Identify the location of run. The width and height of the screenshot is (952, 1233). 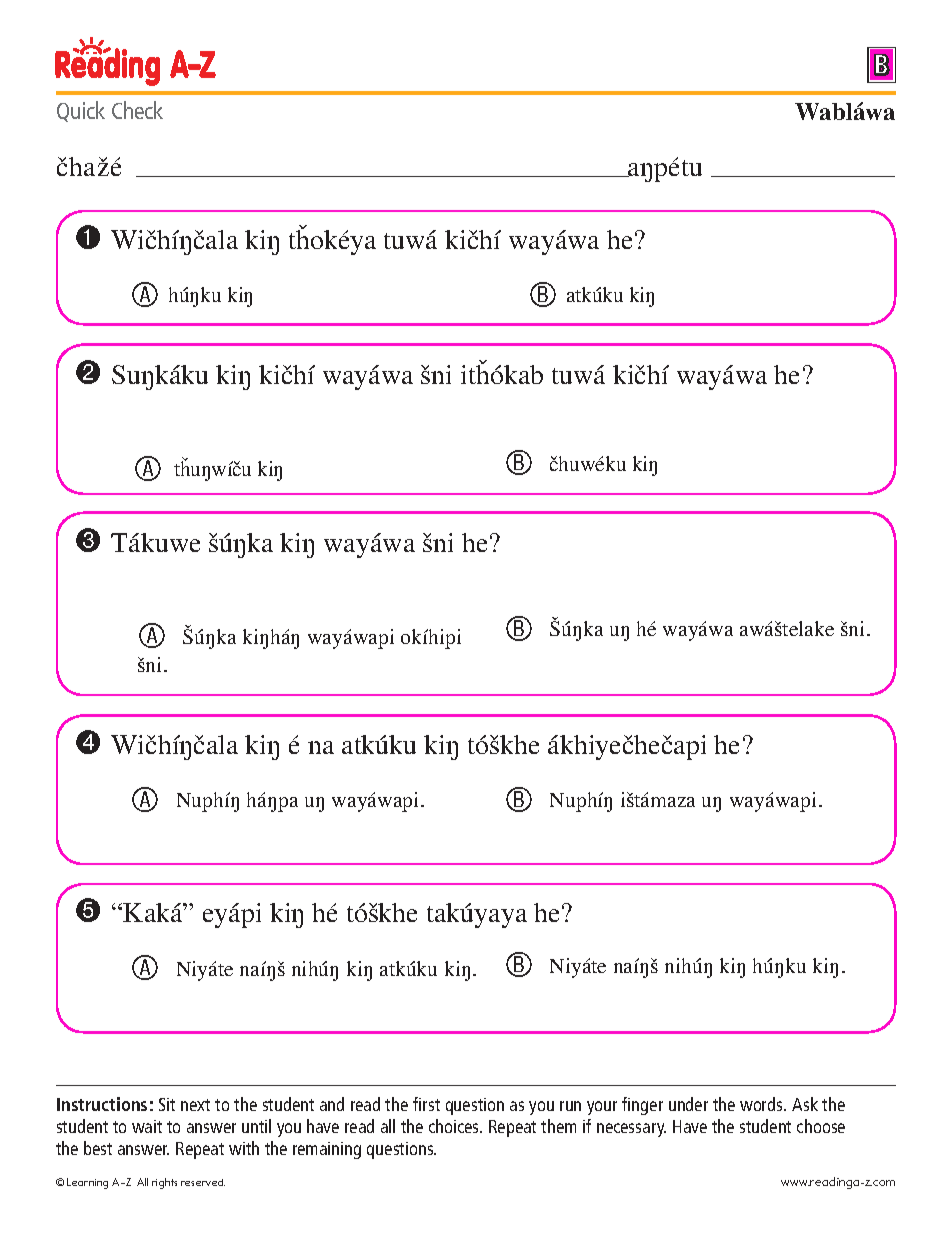
(570, 1106).
